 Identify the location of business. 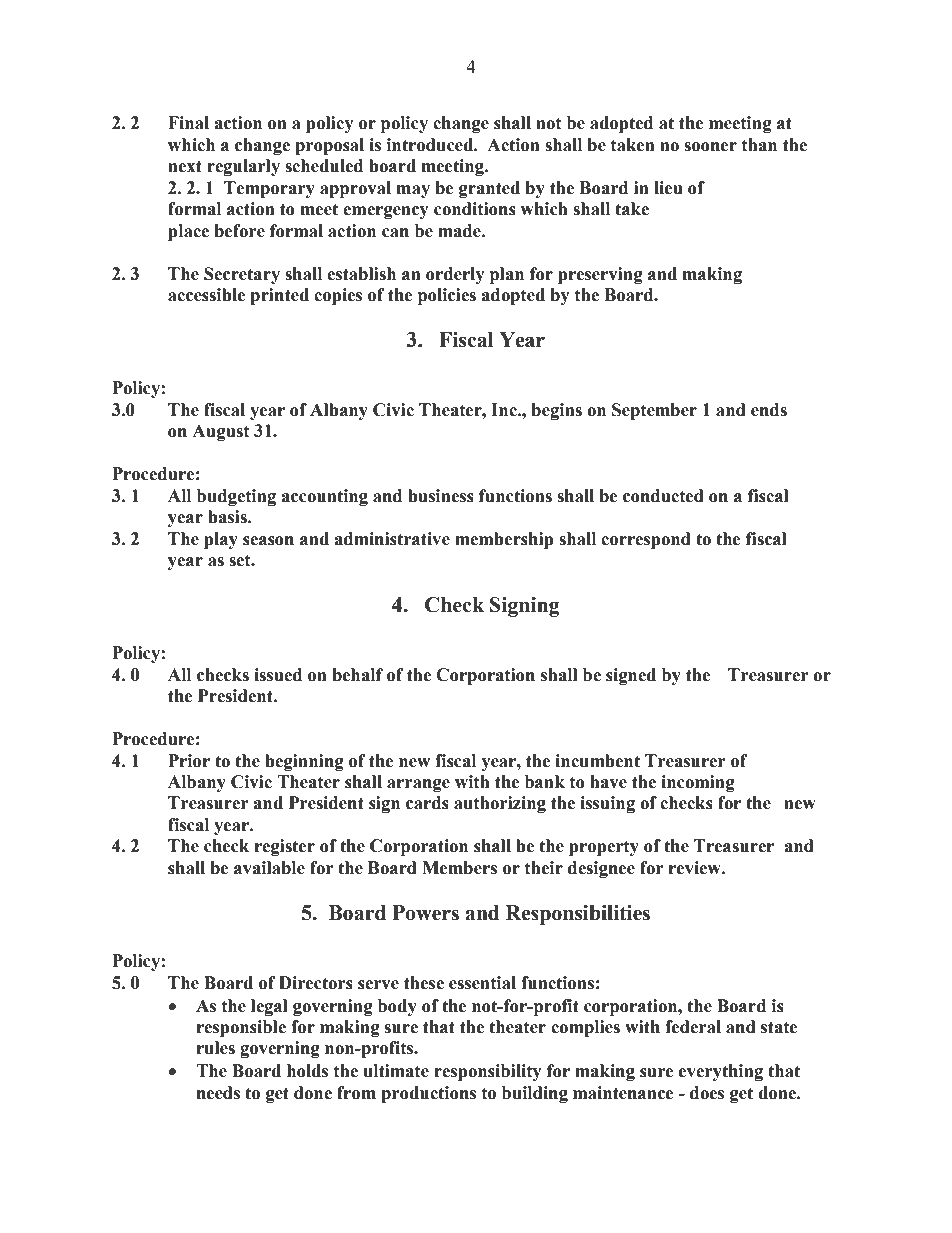
(441, 496).
